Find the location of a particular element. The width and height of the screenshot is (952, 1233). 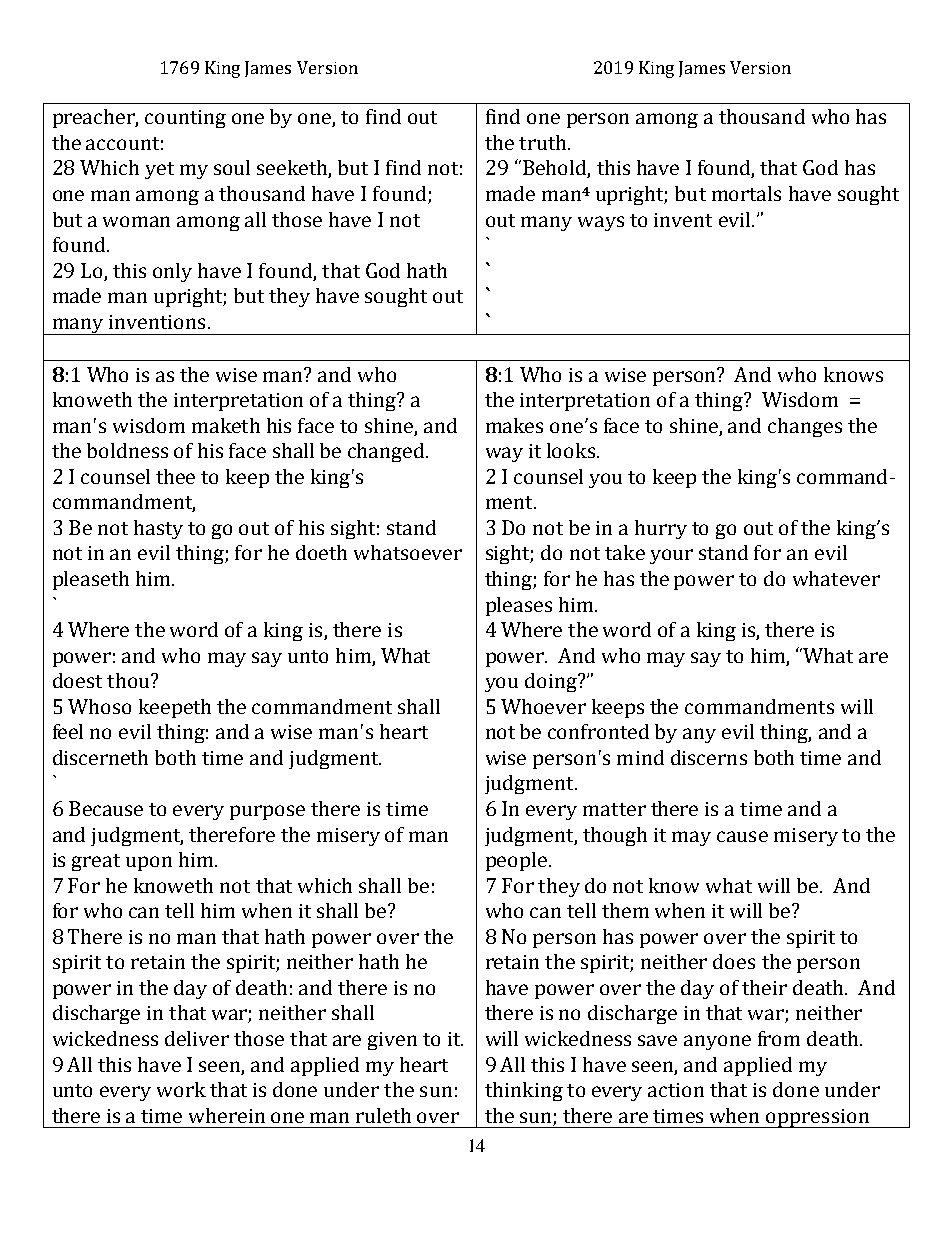

work is located at coordinates (181, 1089).
